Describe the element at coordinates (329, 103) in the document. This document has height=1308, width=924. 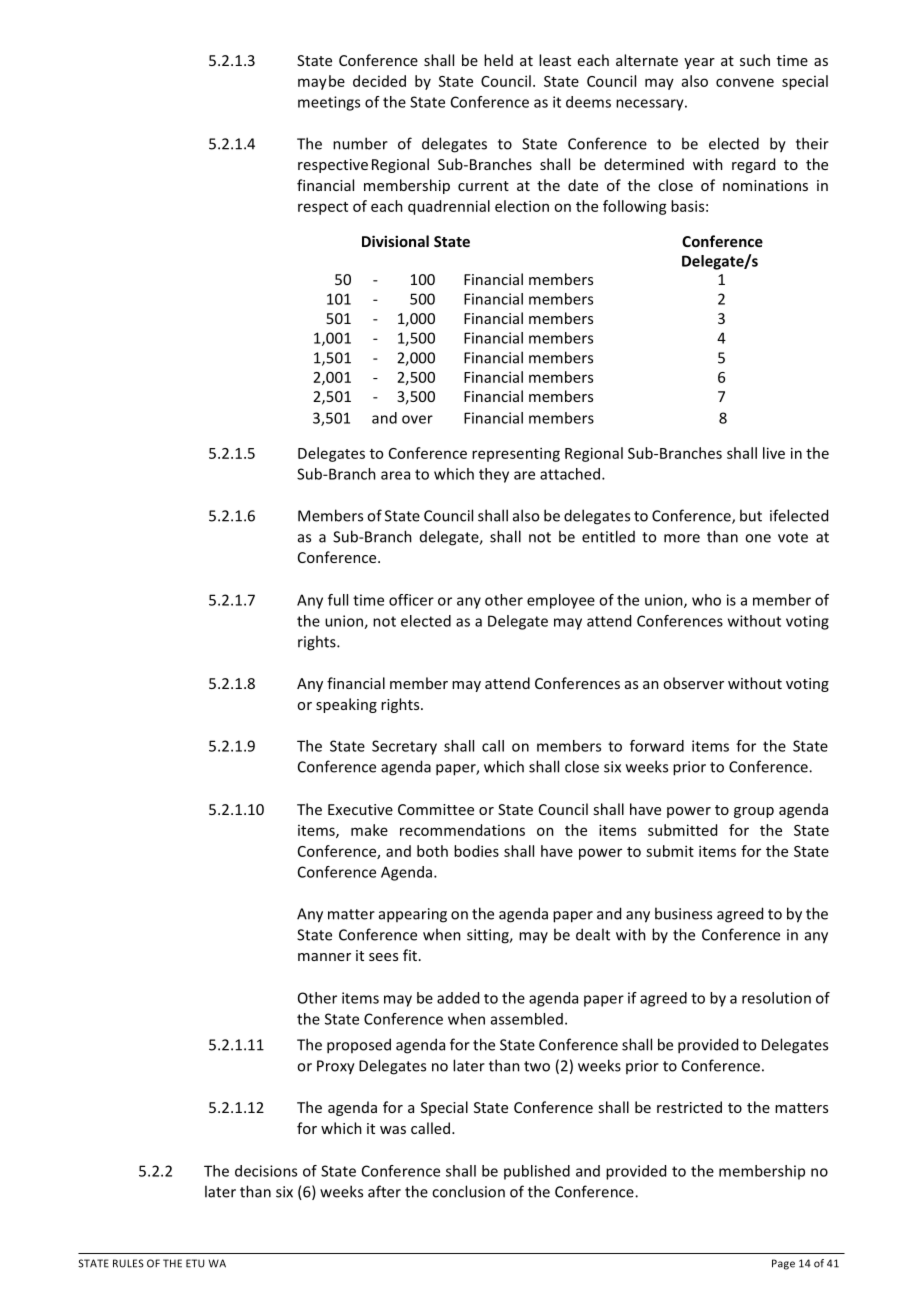
I see `meetings` at that location.
